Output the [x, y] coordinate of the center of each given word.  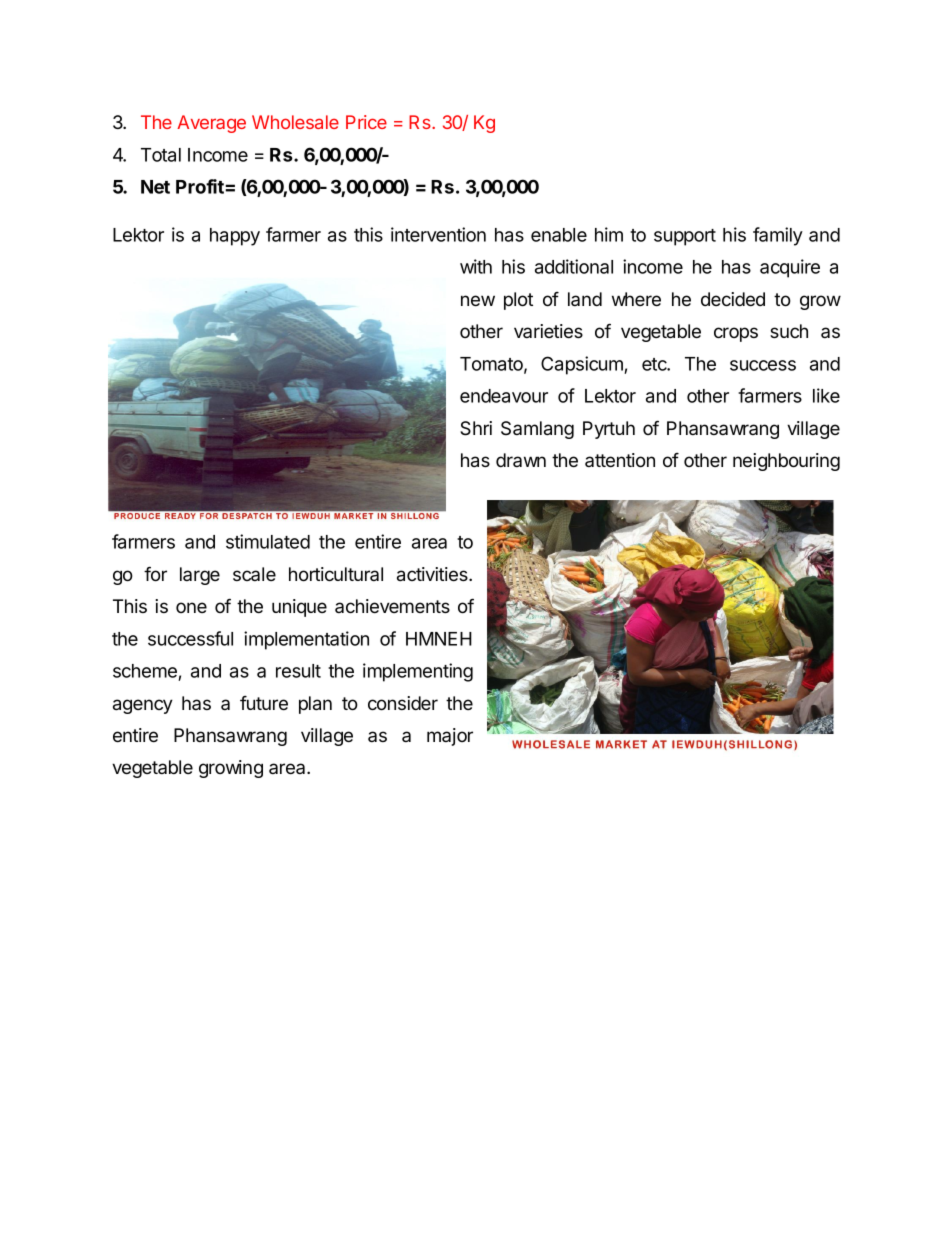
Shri [476, 428]
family [778, 236]
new [478, 300]
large [200, 576]
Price [366, 122]
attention [620, 460]
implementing [418, 672]
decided [733, 299]
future [264, 703]
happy [235, 237]
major [450, 737]
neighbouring [786, 462]
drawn [521, 460]
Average [211, 124]
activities [433, 574]
